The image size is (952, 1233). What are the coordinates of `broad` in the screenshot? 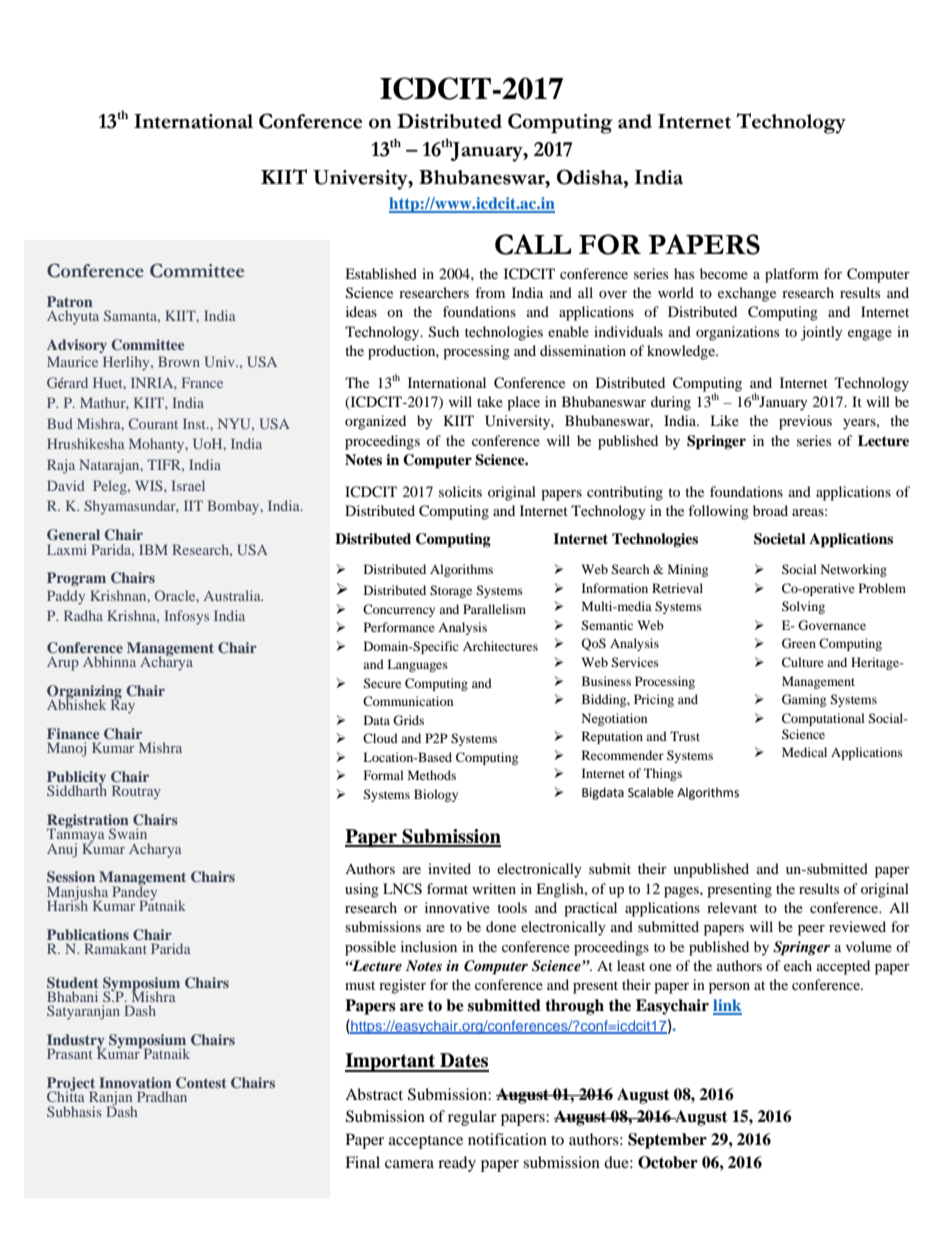 It's located at (770, 510).
